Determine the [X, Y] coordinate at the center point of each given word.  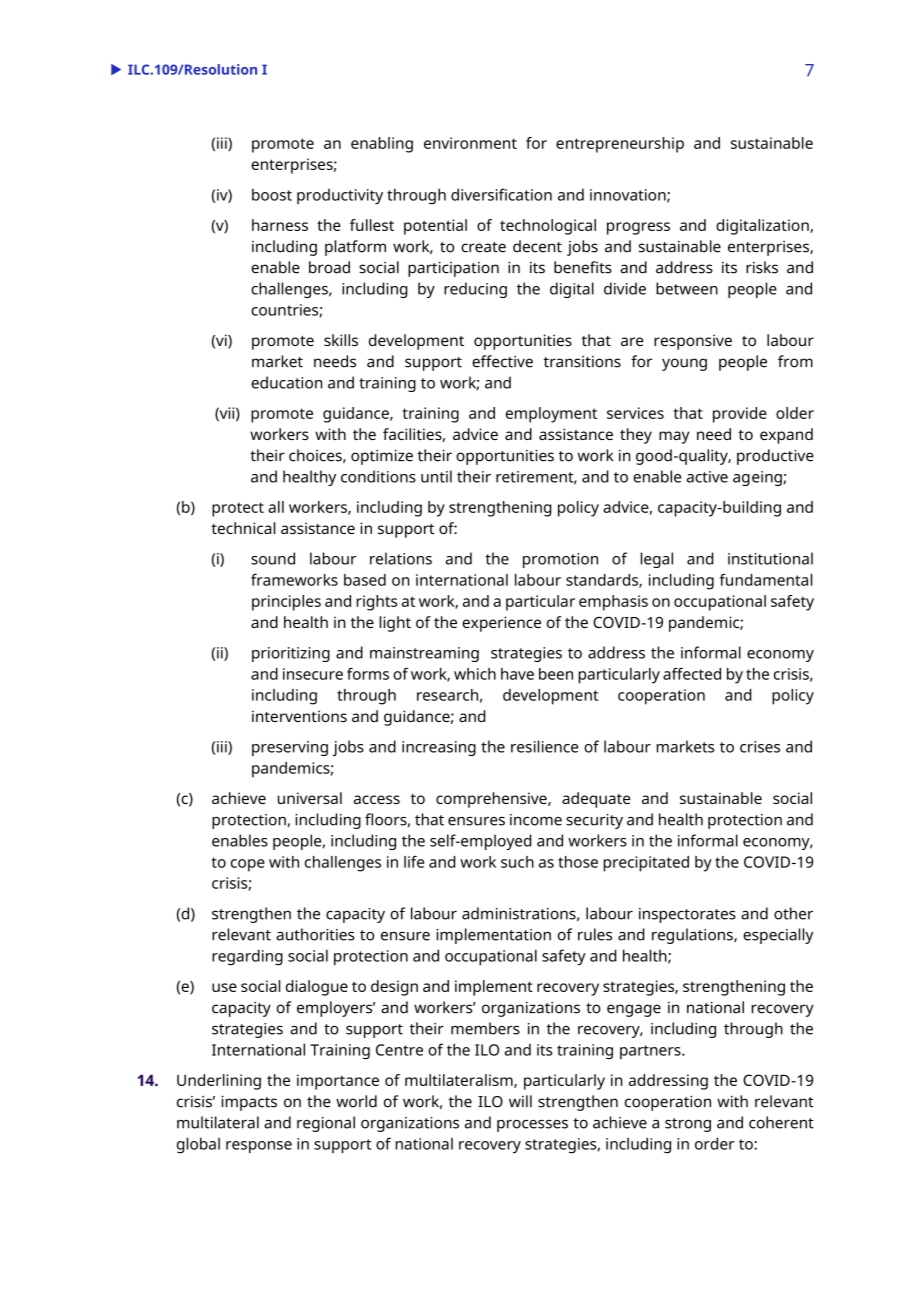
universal [310, 798]
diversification [501, 194]
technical [243, 528]
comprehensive [492, 800]
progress [638, 228]
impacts [249, 1103]
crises [760, 747]
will [520, 1101]
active [707, 477]
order [715, 1143]
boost [272, 194]
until [436, 476]
